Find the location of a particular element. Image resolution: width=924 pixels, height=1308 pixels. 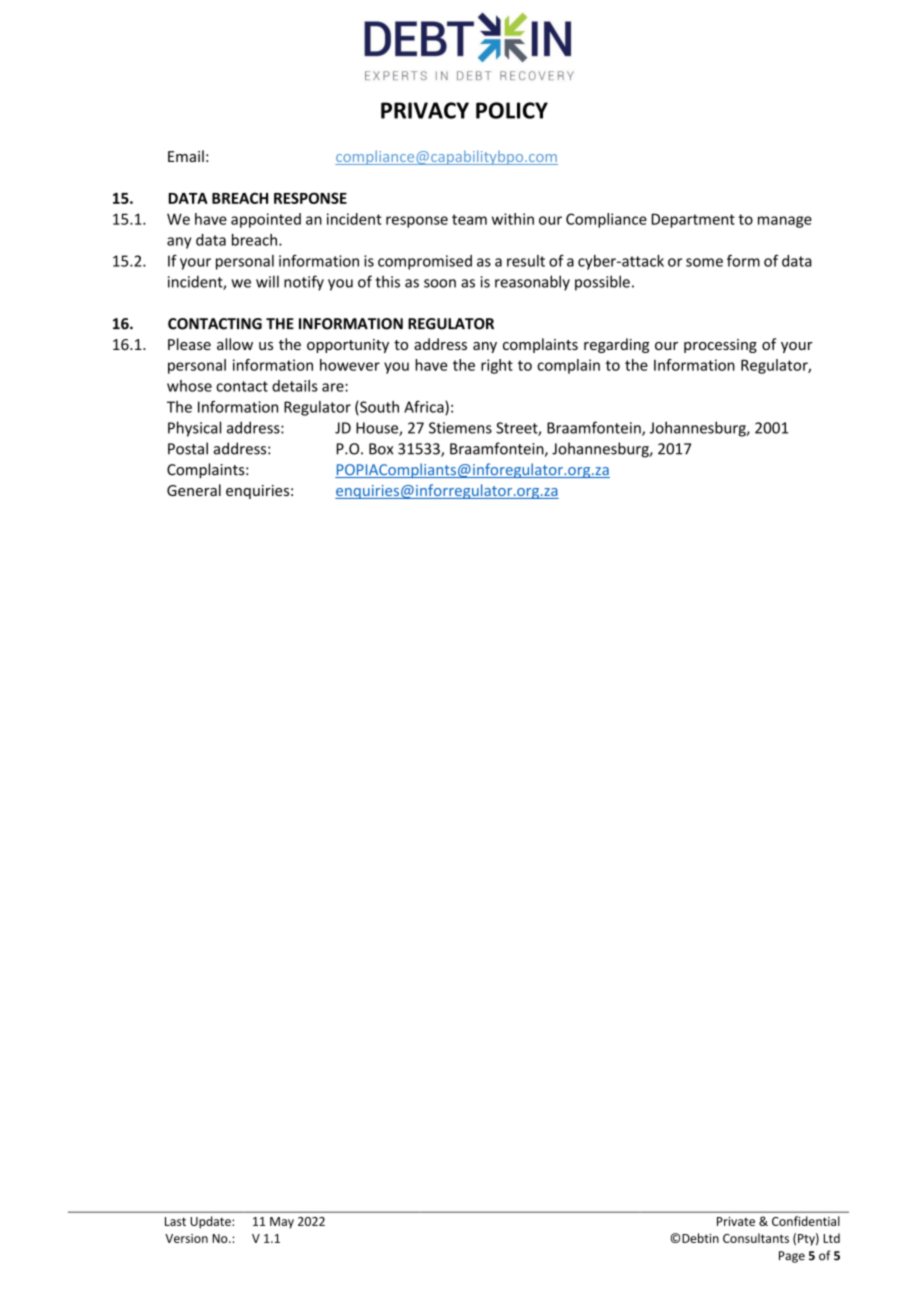

Box is located at coordinates (381, 449).
